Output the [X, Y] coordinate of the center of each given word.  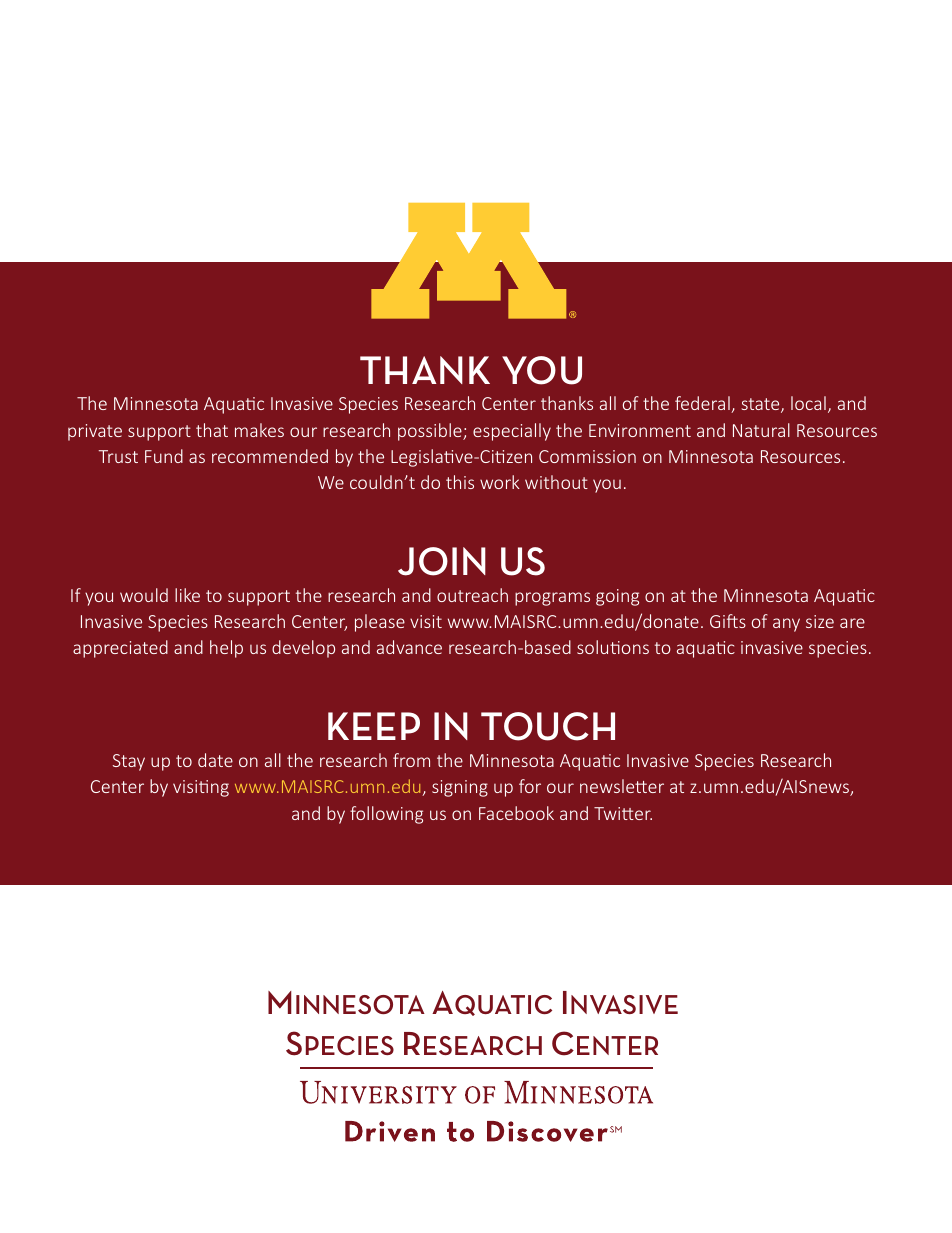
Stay [129, 762]
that [212, 430]
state [761, 405]
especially [512, 432]
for [530, 786]
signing [460, 788]
